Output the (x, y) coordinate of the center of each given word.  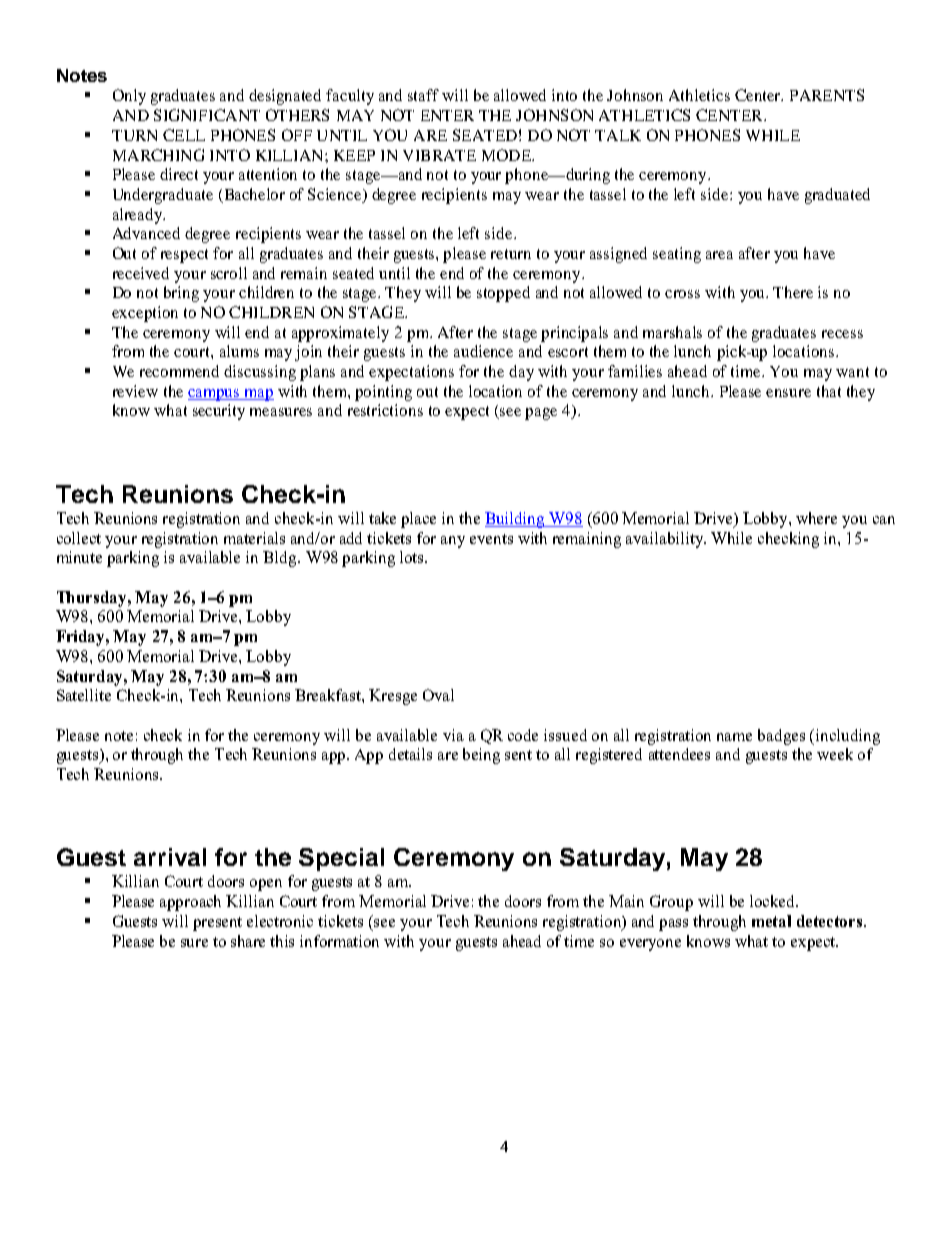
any (453, 542)
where (816, 518)
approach (190, 903)
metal (771, 921)
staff (423, 95)
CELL (184, 135)
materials (254, 538)
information (339, 941)
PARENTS (827, 95)
